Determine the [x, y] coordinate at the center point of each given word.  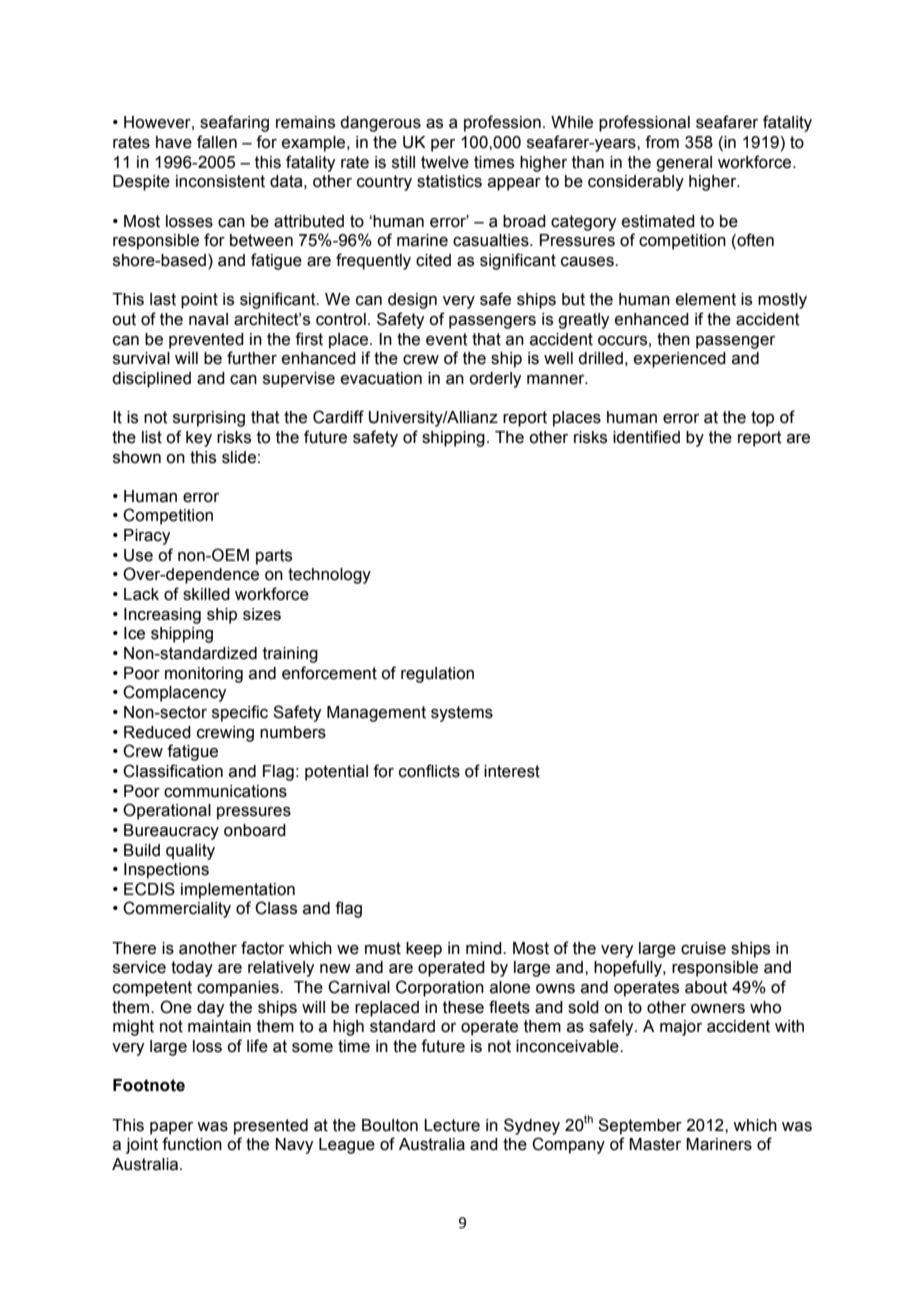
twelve [445, 162]
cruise [703, 948]
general [684, 164]
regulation [437, 675]
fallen [217, 142]
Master [655, 1144]
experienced [680, 360]
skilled [206, 594]
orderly [495, 380]
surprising [209, 419]
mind [485, 948]
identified [646, 437]
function [192, 1144]
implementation [238, 891]
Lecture [452, 1125]
